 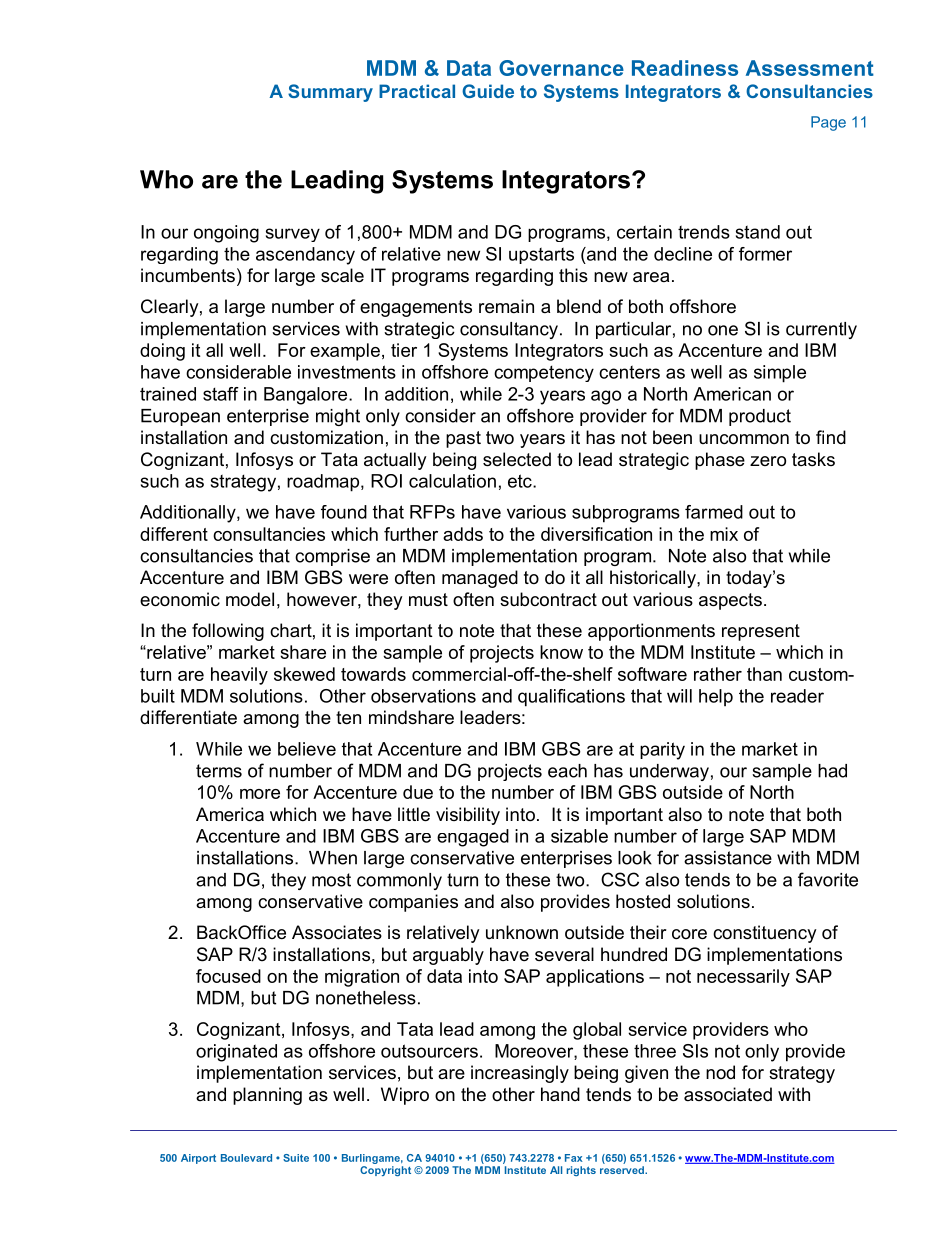 I want to click on Boulevard, so click(x=246, y=1158).
